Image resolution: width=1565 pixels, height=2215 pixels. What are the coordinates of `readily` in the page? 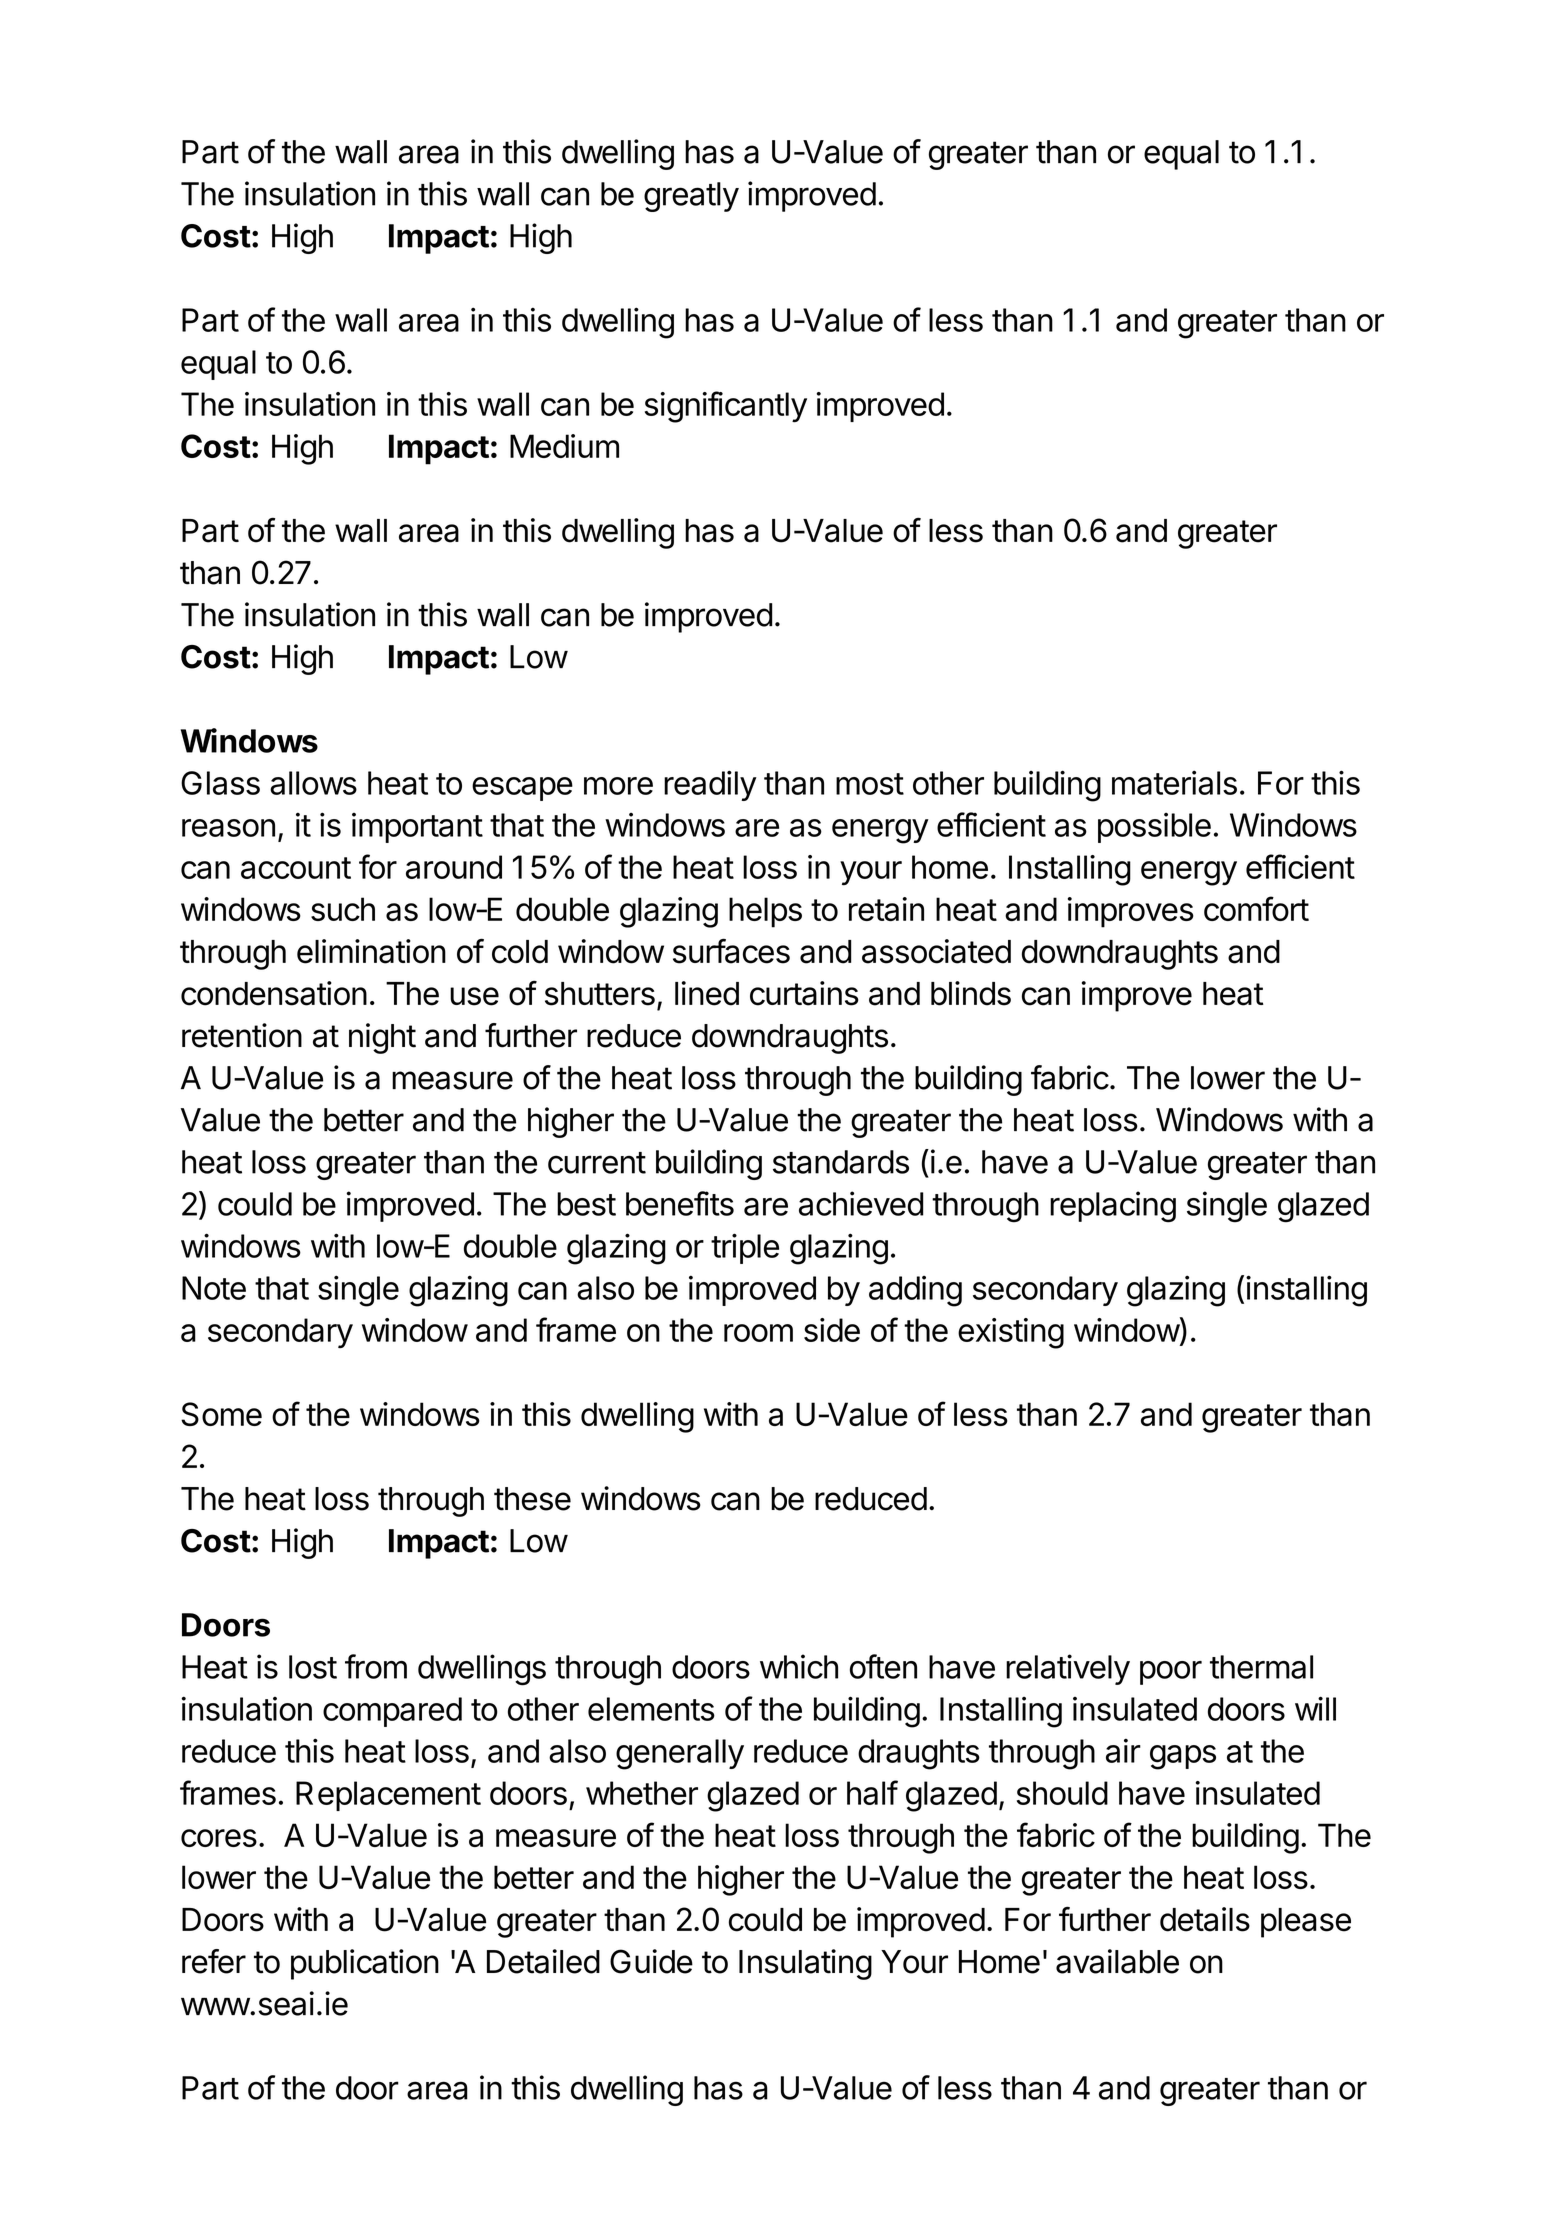 It's located at (710, 785).
